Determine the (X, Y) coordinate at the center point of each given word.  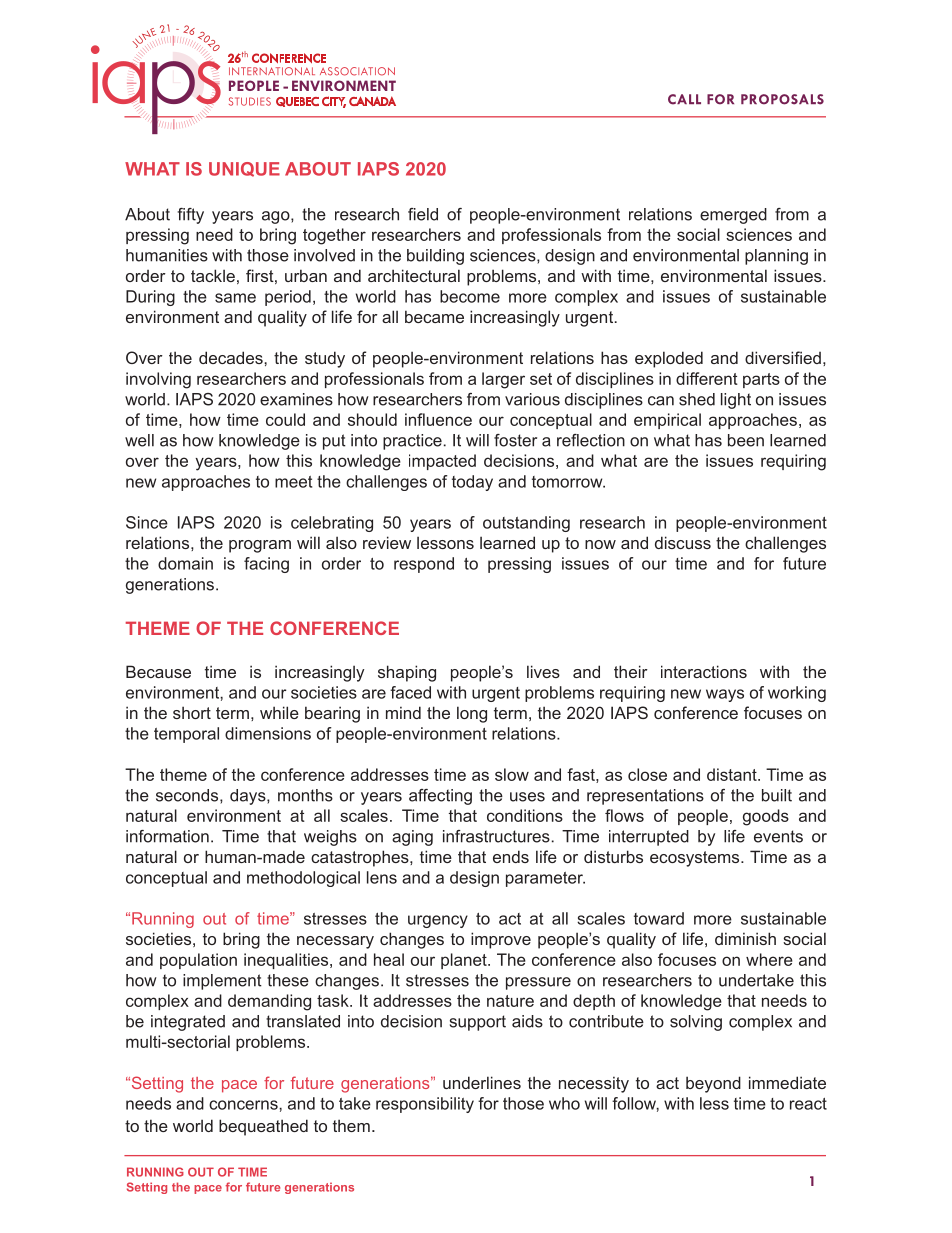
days (249, 797)
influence (438, 419)
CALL (684, 99)
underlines (482, 1082)
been (746, 440)
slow (512, 774)
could (285, 419)
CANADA (372, 101)
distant (733, 774)
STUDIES (250, 101)
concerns (244, 1105)
